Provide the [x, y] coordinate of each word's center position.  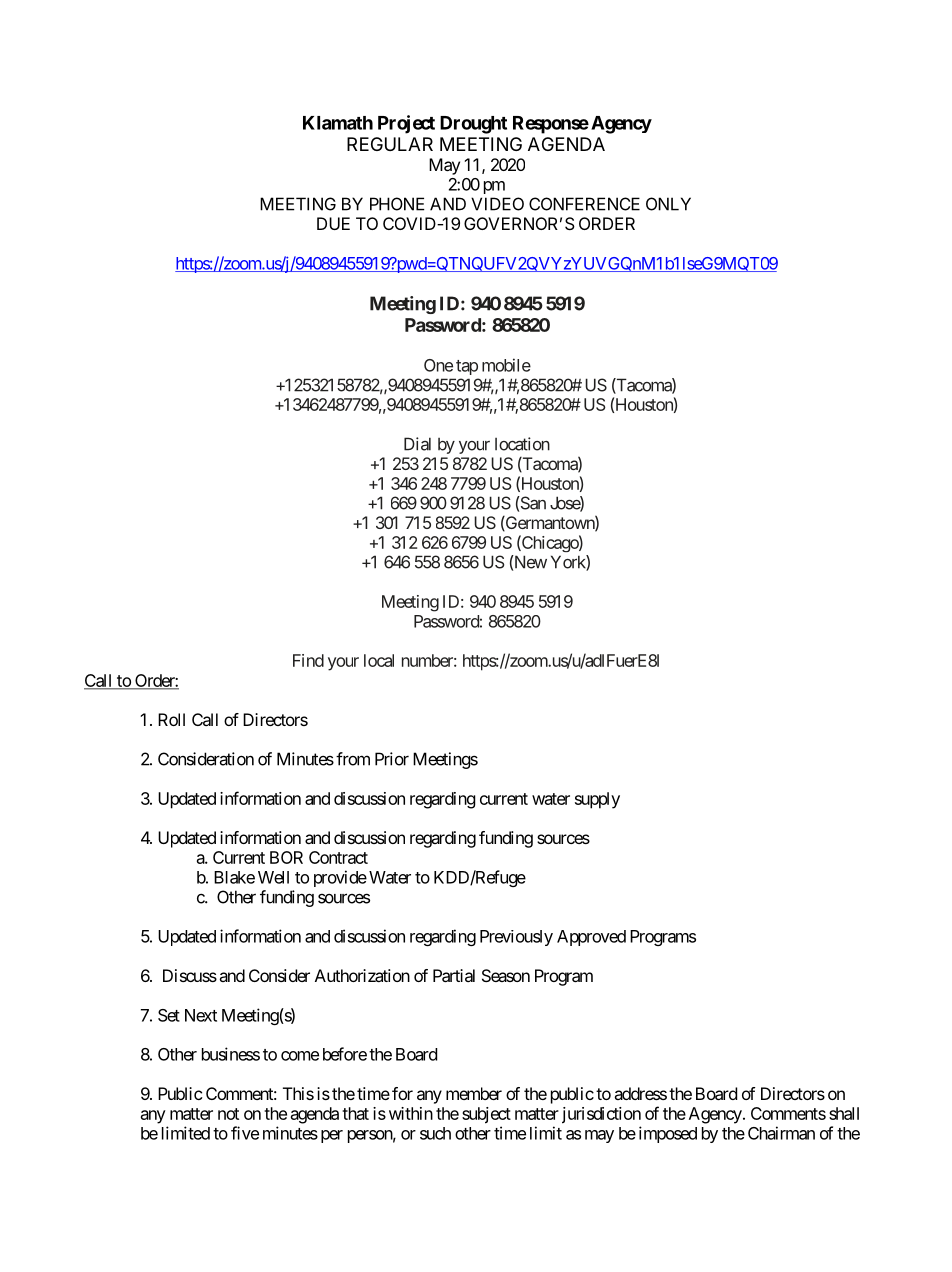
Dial [417, 444]
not [228, 1114]
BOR [286, 857]
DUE [333, 223]
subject [486, 1115]
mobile [506, 365]
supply [597, 800]
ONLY [668, 204]
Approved [591, 938]
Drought [473, 125]
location [522, 444]
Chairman [781, 1133]
